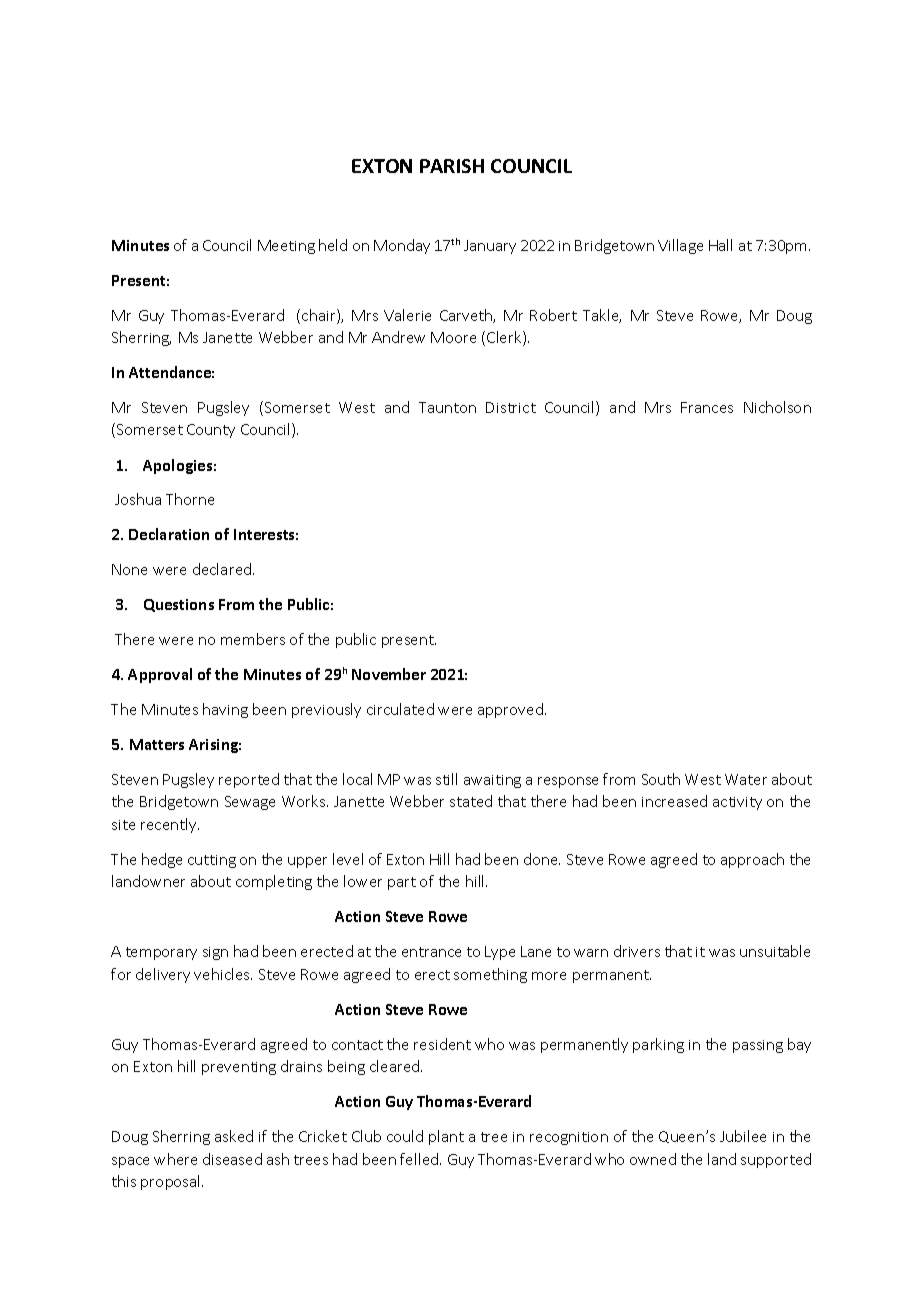 Image resolution: width=924 pixels, height=1308 pixels. Describe the element at coordinates (215, 953) in the screenshot. I see `sign` at that location.
